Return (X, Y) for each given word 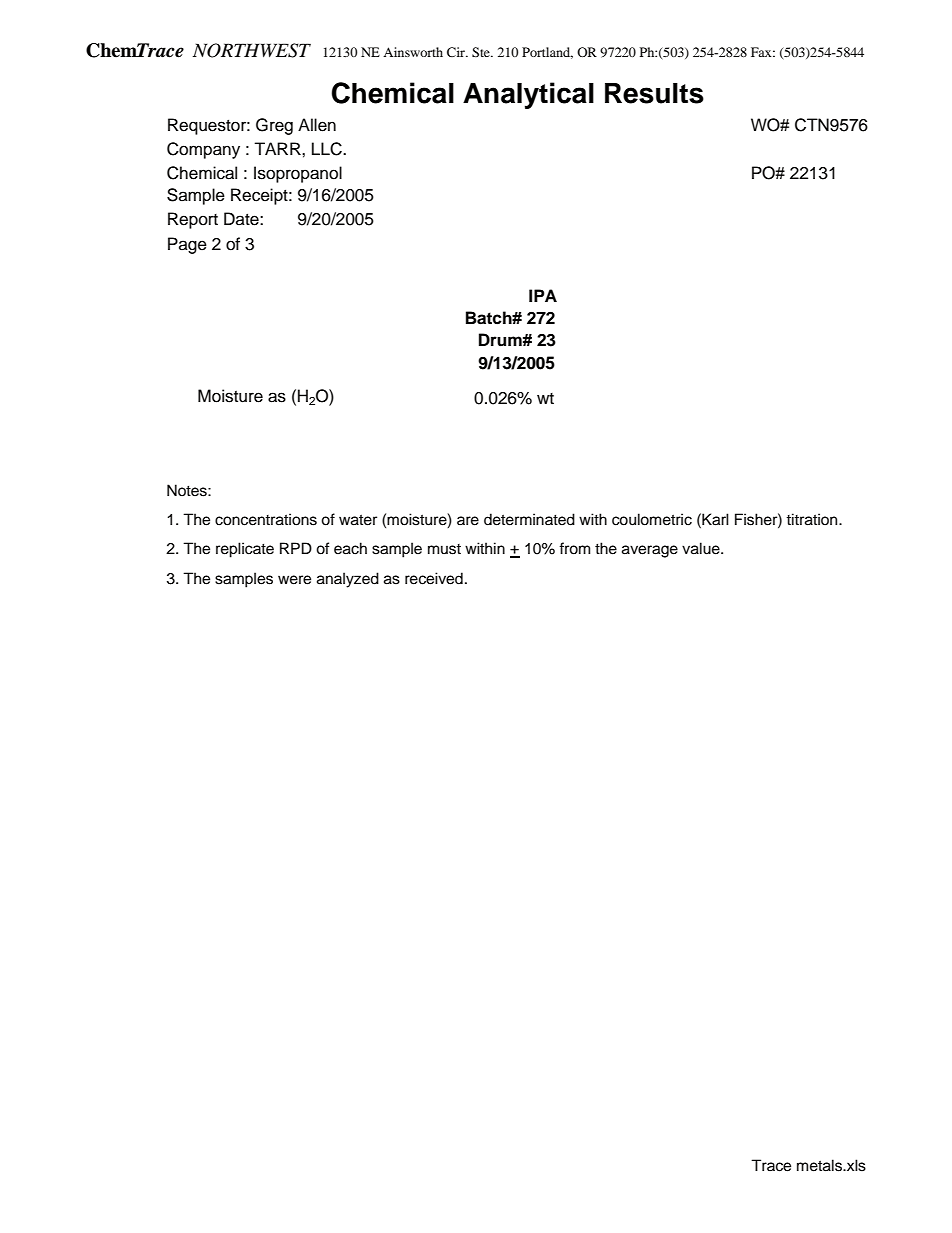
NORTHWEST (252, 50)
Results (654, 93)
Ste (482, 52)
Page (187, 245)
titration (813, 519)
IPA (543, 295)
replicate (245, 550)
